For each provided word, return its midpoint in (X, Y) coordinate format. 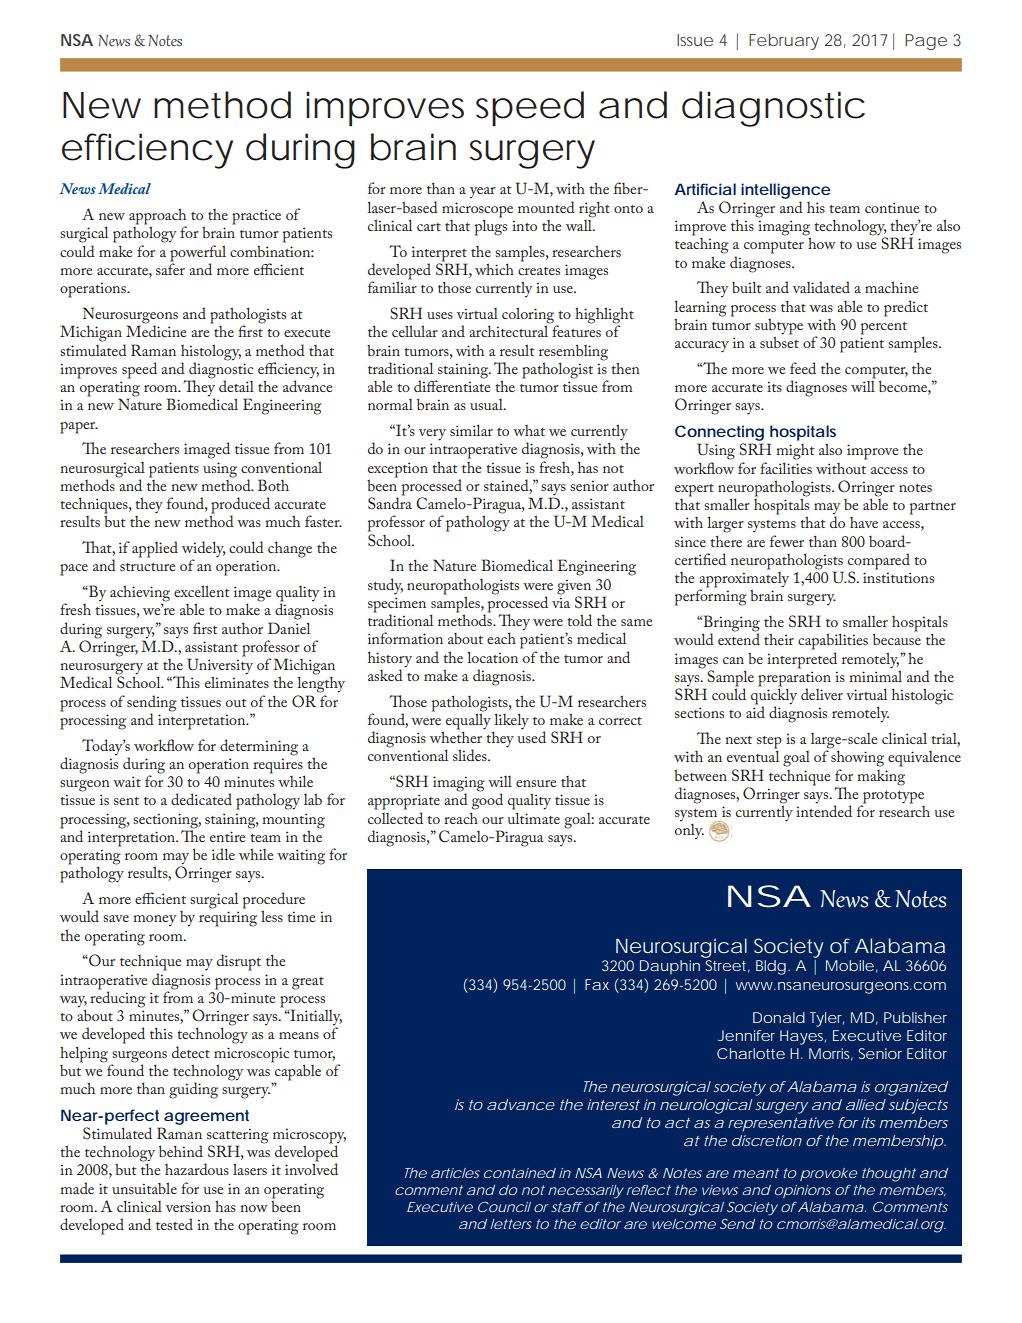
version (188, 1206)
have (864, 522)
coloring (529, 316)
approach (157, 217)
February (784, 42)
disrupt (239, 962)
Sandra (390, 502)
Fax (597, 984)
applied (155, 549)
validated (821, 287)
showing (857, 757)
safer (170, 268)
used (531, 736)
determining (259, 747)
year (483, 192)
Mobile (850, 965)
